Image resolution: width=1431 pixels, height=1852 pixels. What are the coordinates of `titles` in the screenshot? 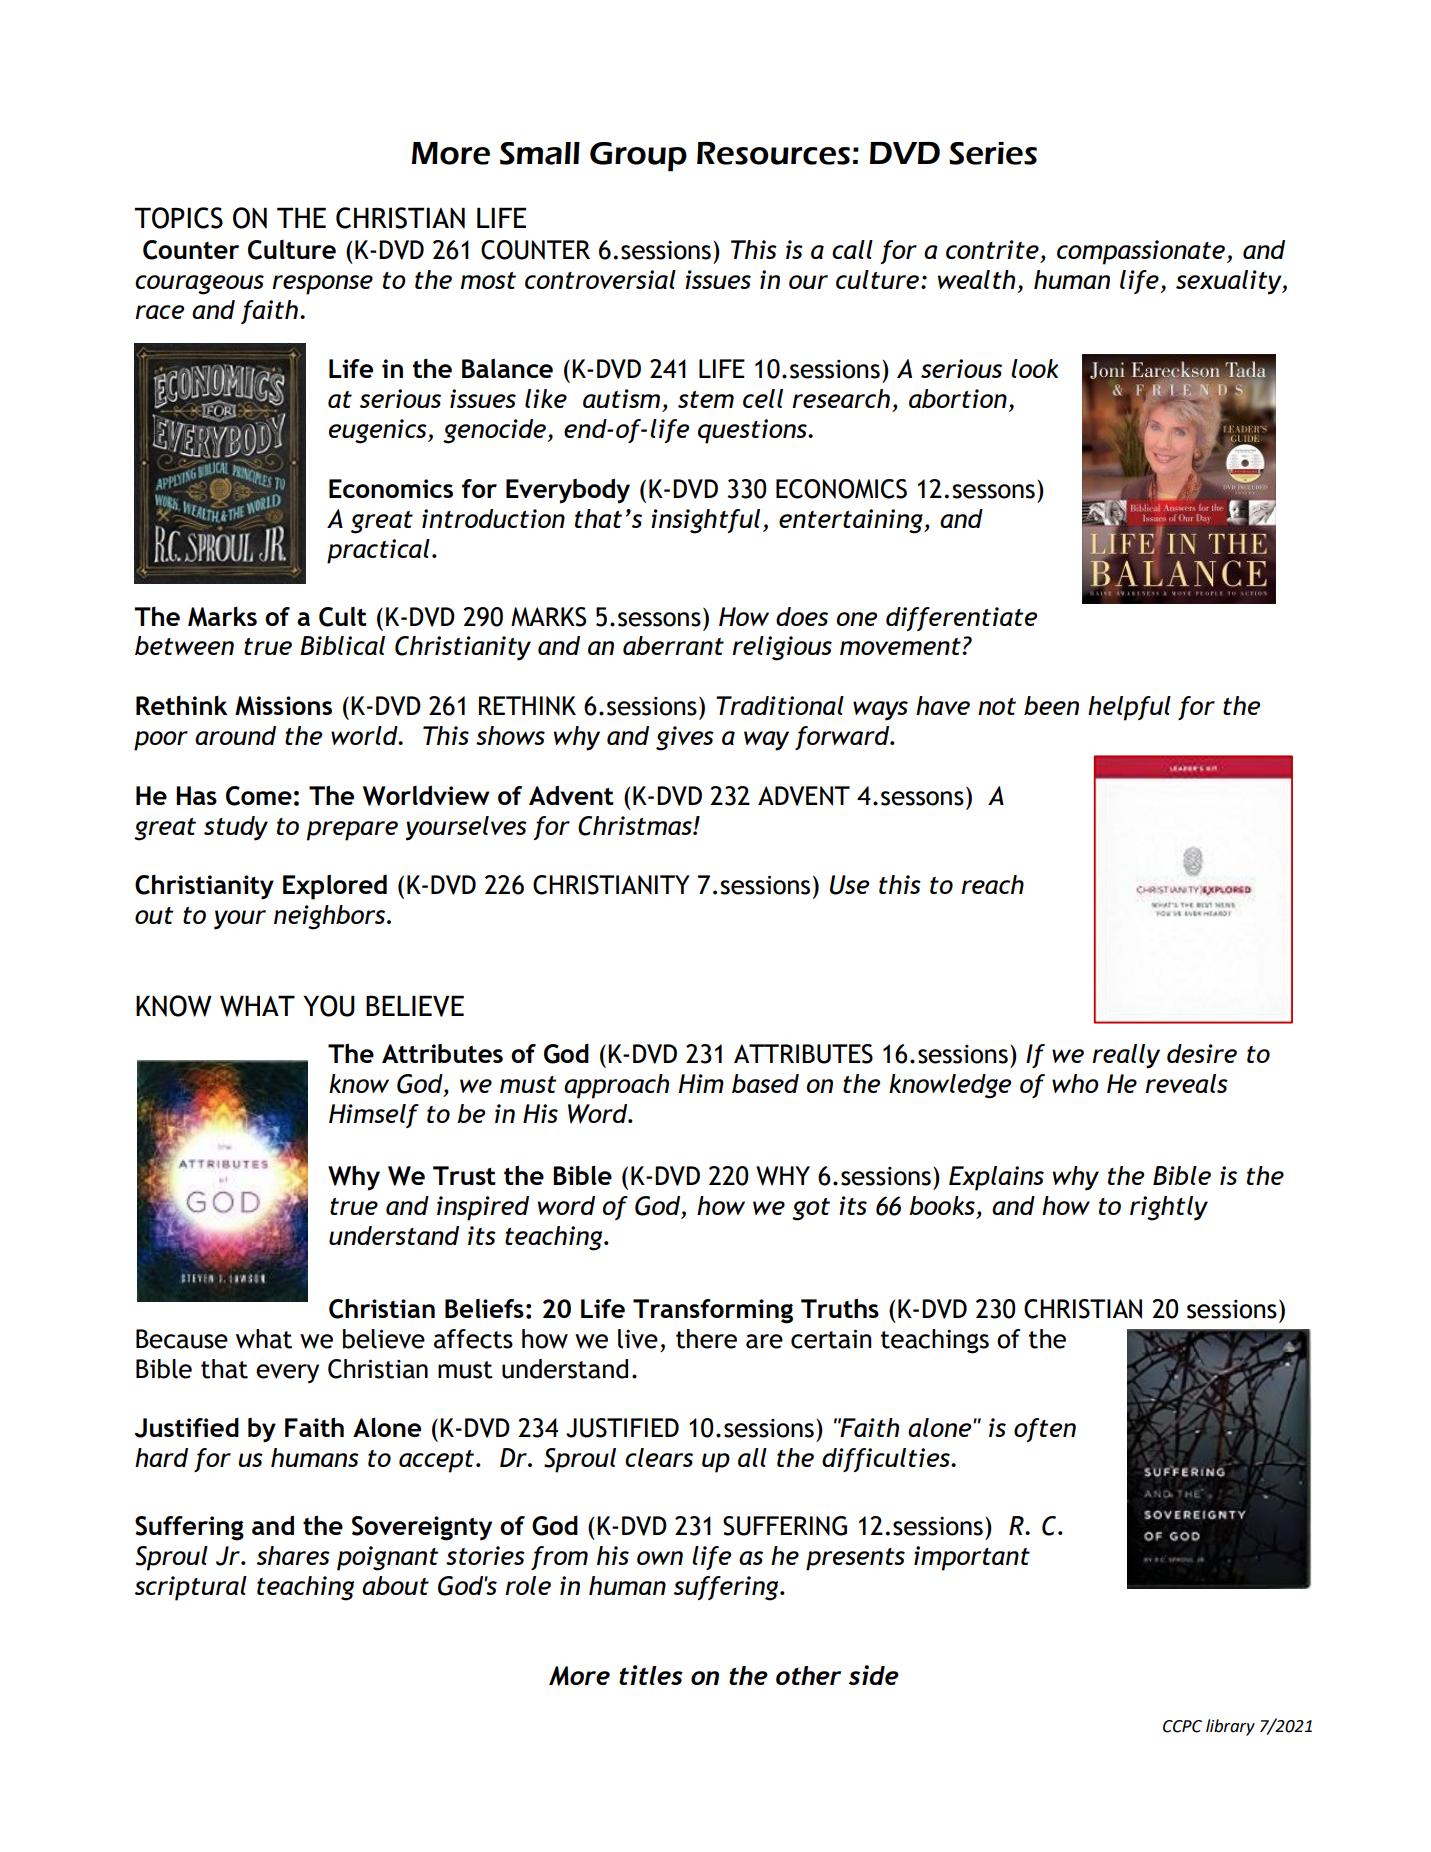 It's located at (651, 1675).
